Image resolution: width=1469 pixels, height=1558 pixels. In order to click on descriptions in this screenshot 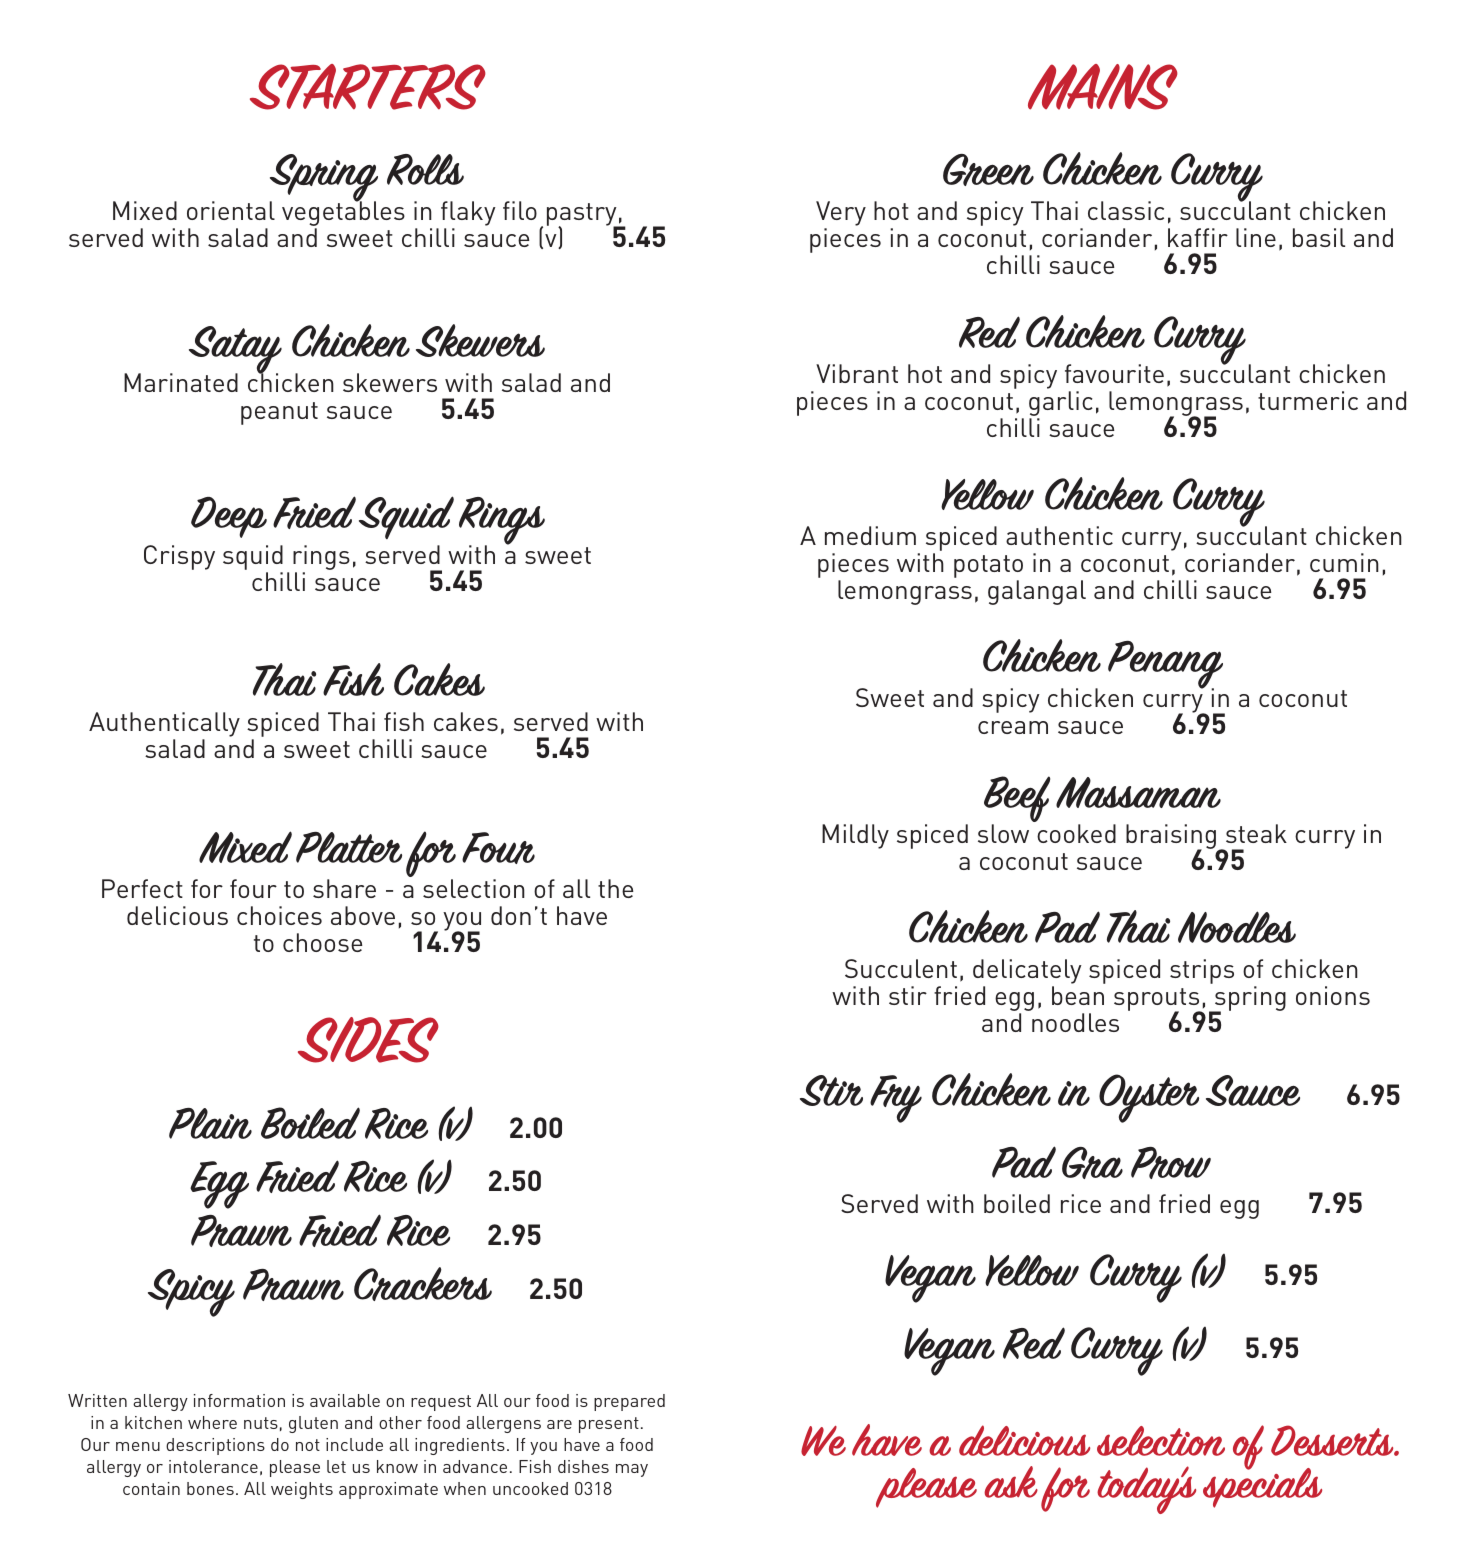, I will do `click(215, 1446)`.
